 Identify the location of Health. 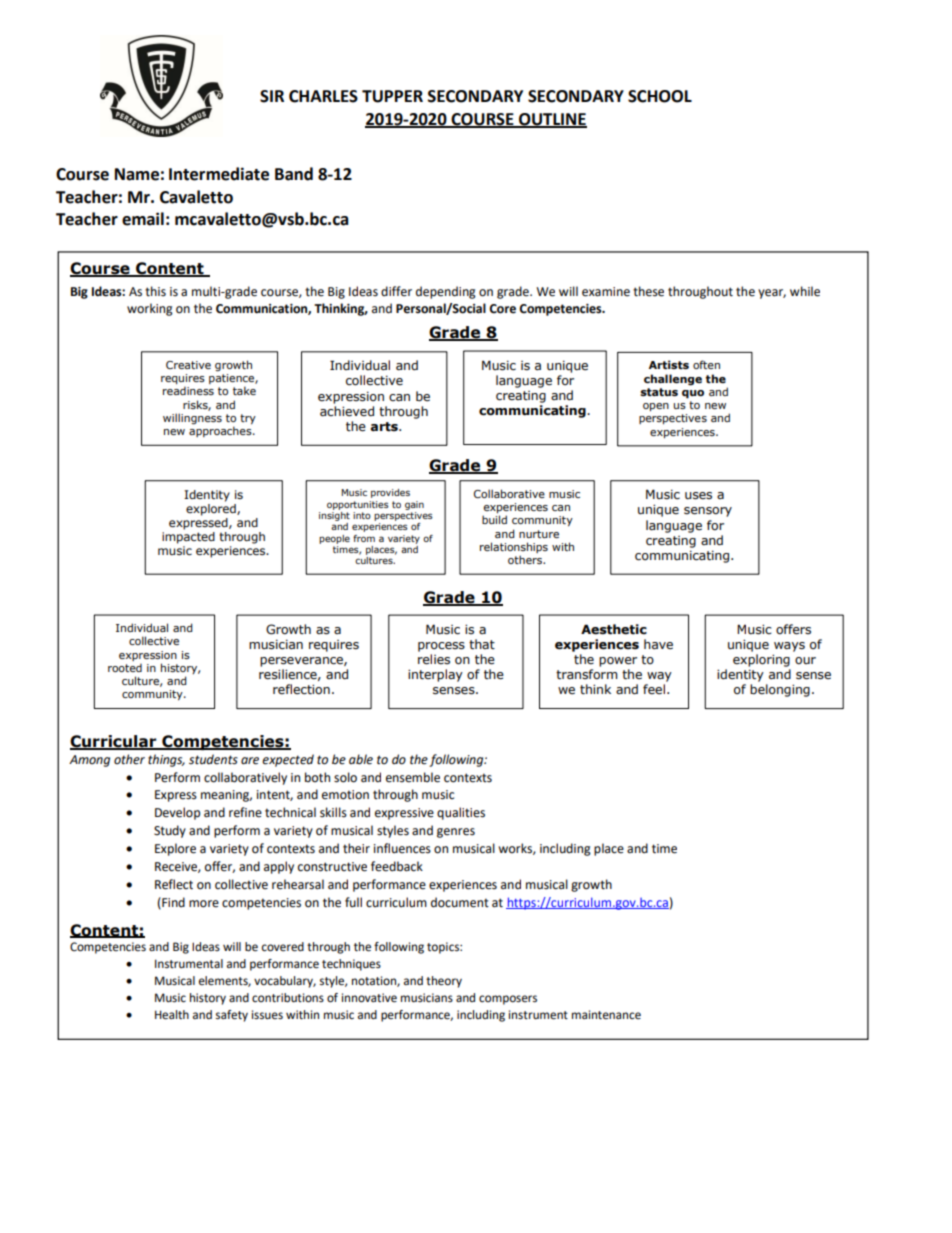
(172, 1015).
